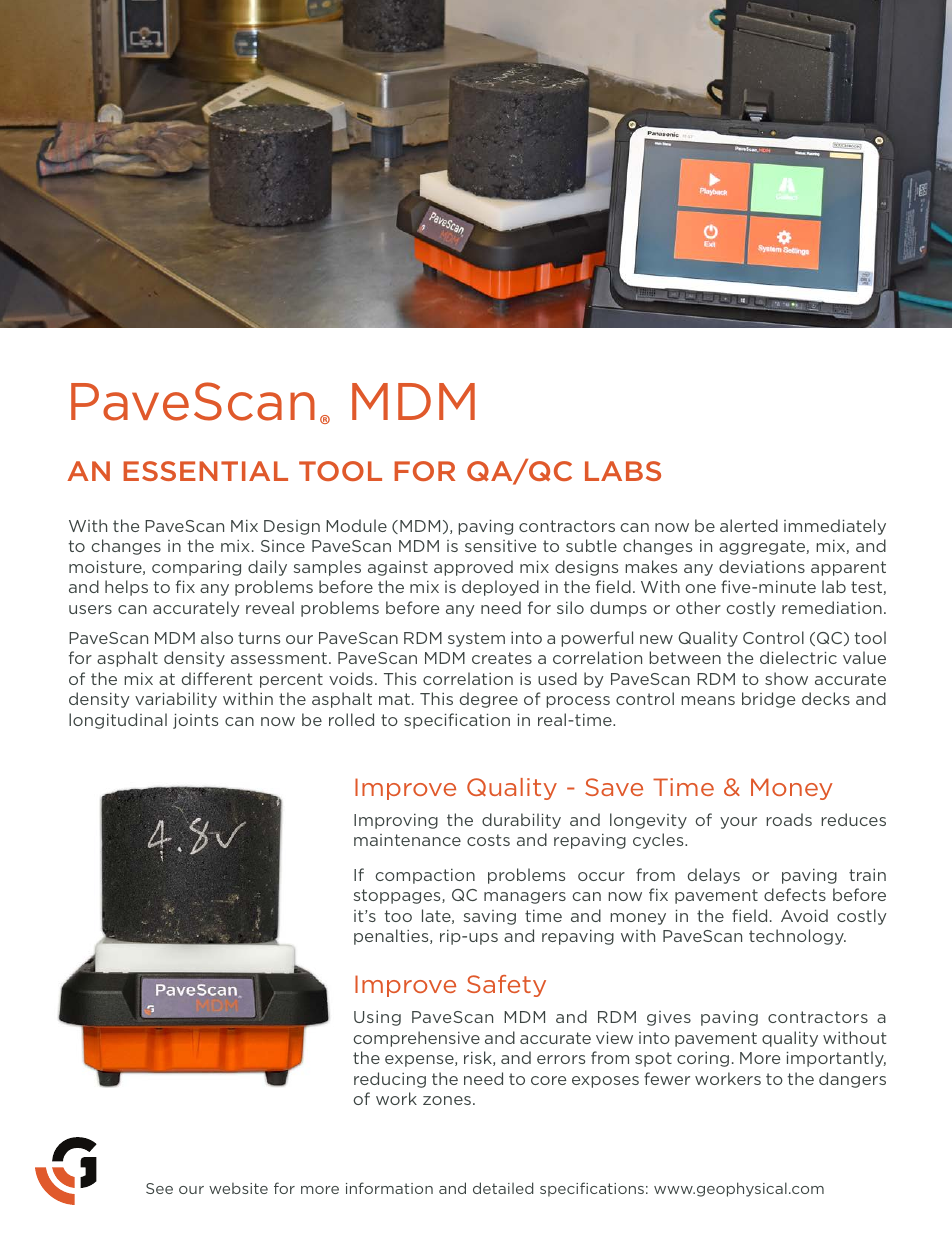 The width and height of the image is (952, 1233). I want to click on dangers, so click(852, 1080).
